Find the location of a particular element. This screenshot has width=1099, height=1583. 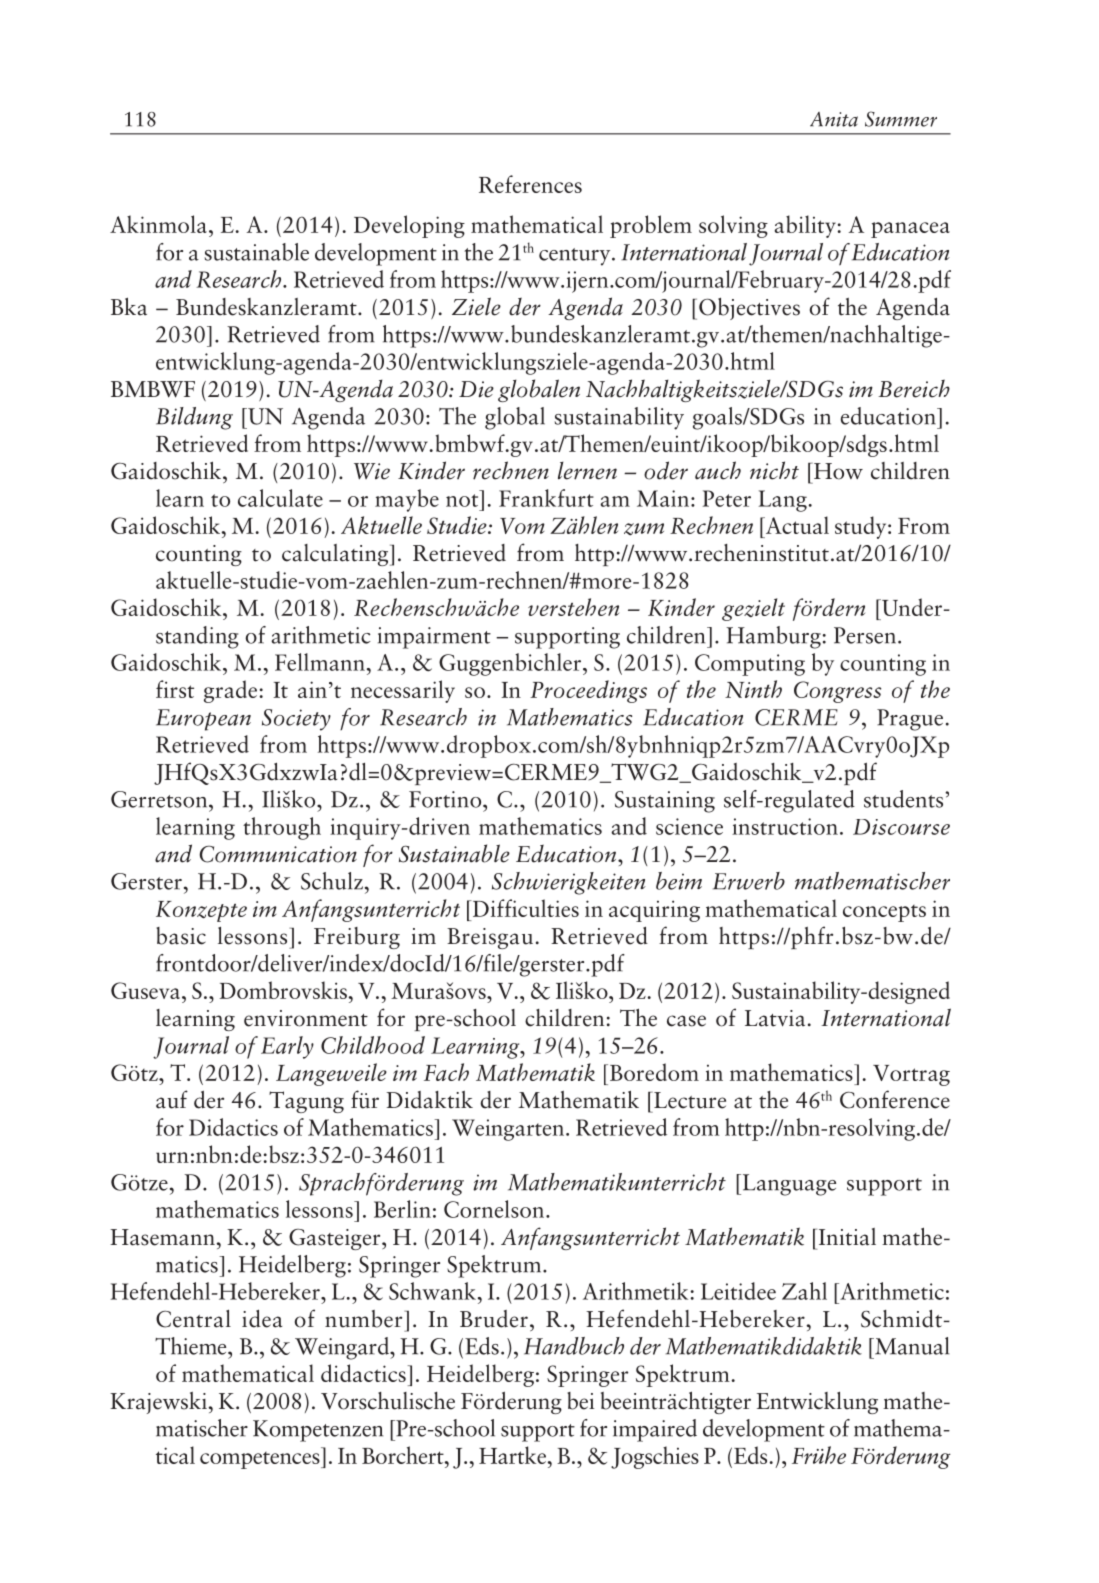

Anita is located at coordinates (834, 119).
